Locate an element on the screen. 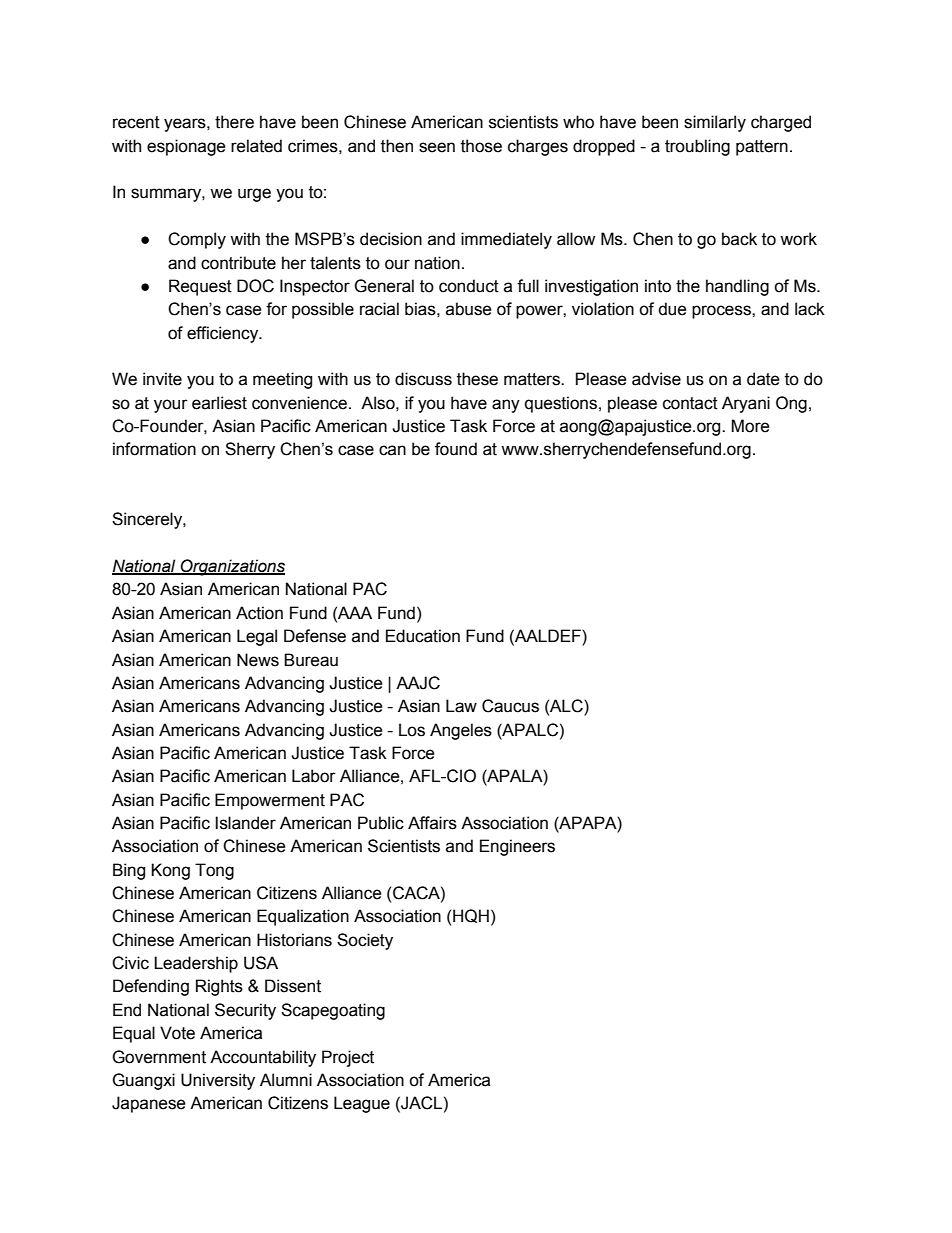  those is located at coordinates (481, 146).
